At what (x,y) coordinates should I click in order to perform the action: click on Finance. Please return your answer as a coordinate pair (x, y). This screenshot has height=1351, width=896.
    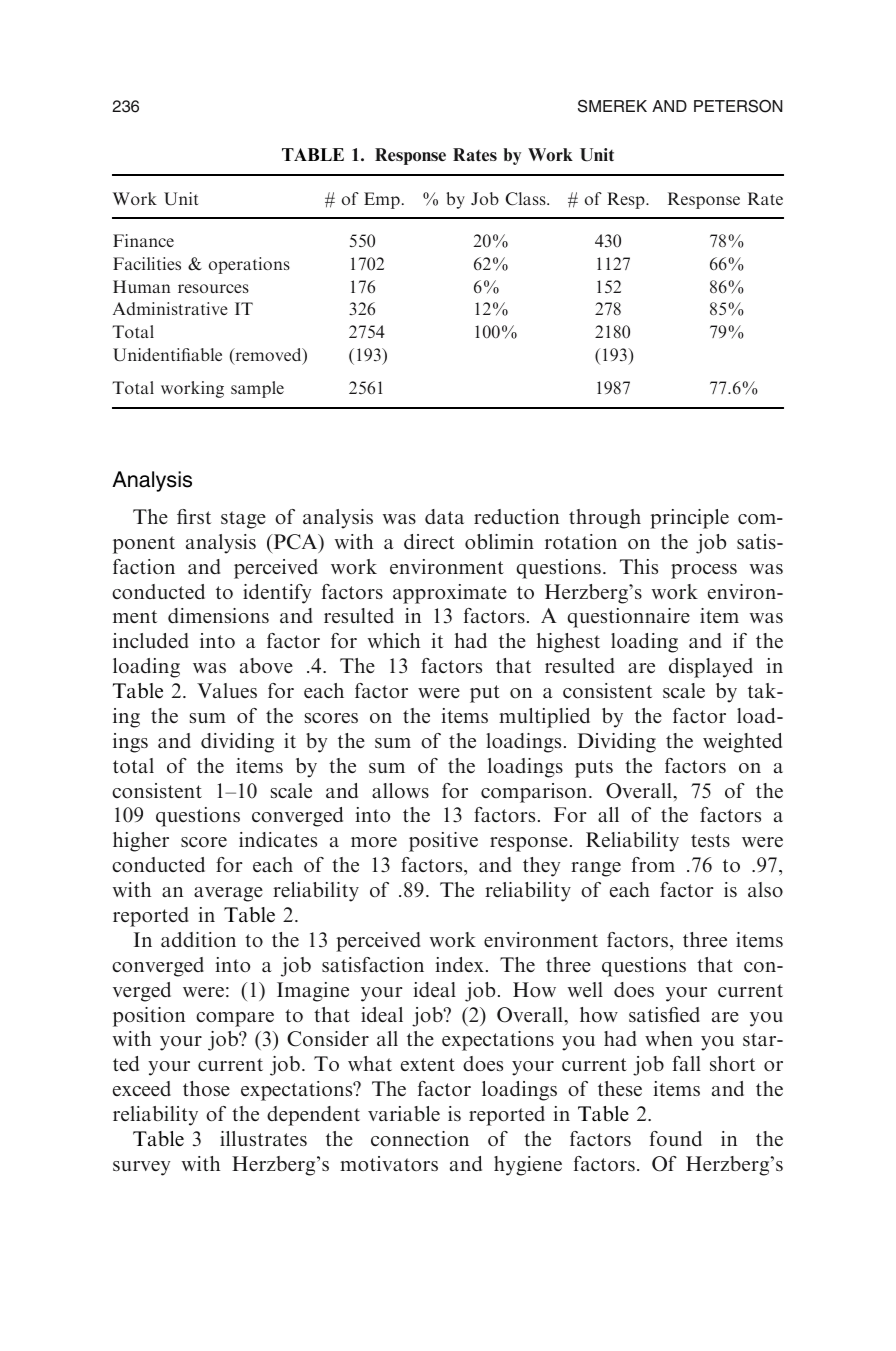
    Looking at the image, I should click on (143, 240).
